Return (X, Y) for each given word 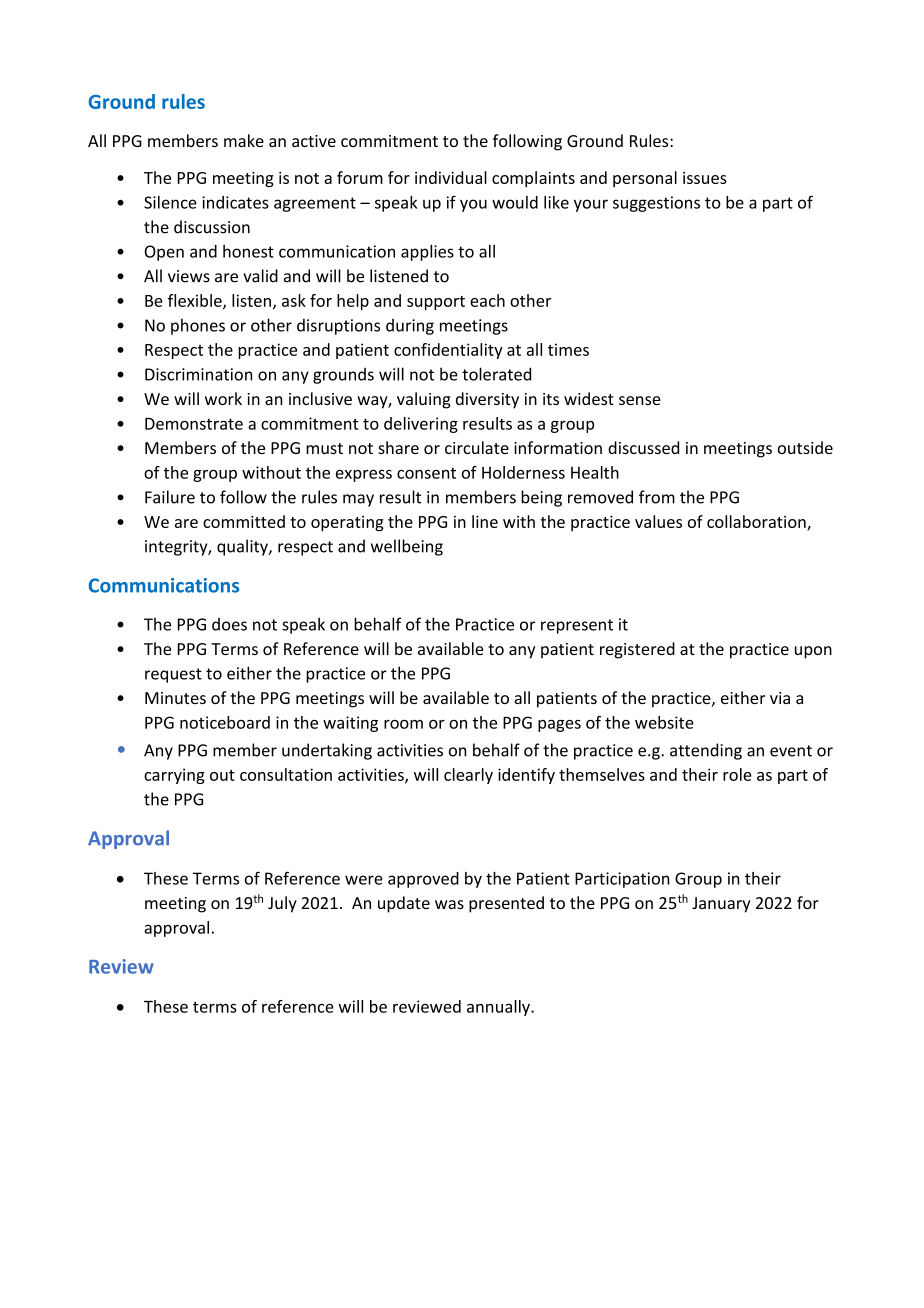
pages (559, 726)
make (244, 140)
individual (451, 177)
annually (499, 1008)
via (780, 698)
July (282, 904)
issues (705, 178)
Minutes (175, 698)
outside (805, 447)
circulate (477, 447)
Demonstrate (194, 424)
